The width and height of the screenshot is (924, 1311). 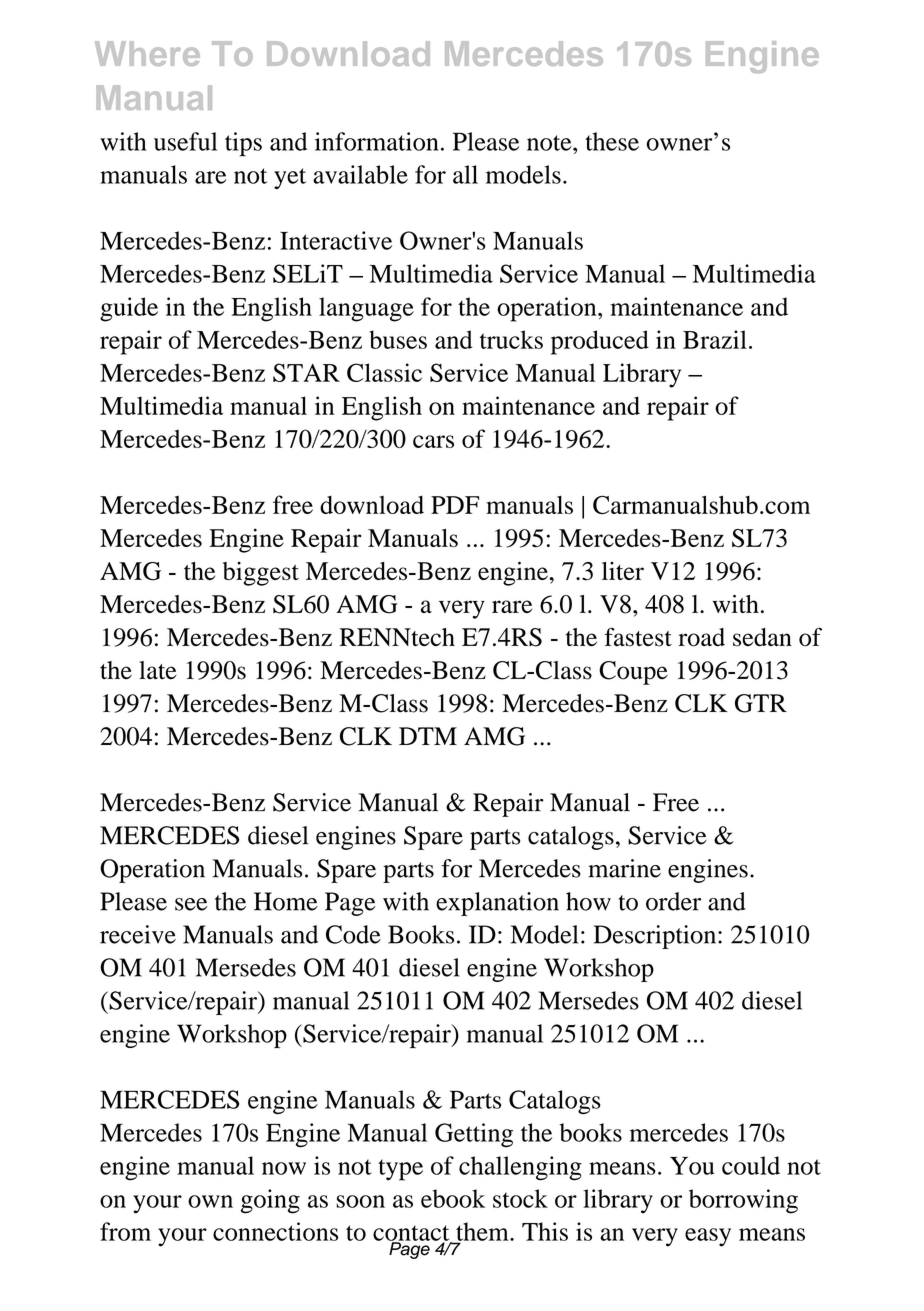 What do you see at coordinates (270, 1201) in the screenshot?
I see `going` at bounding box center [270, 1201].
